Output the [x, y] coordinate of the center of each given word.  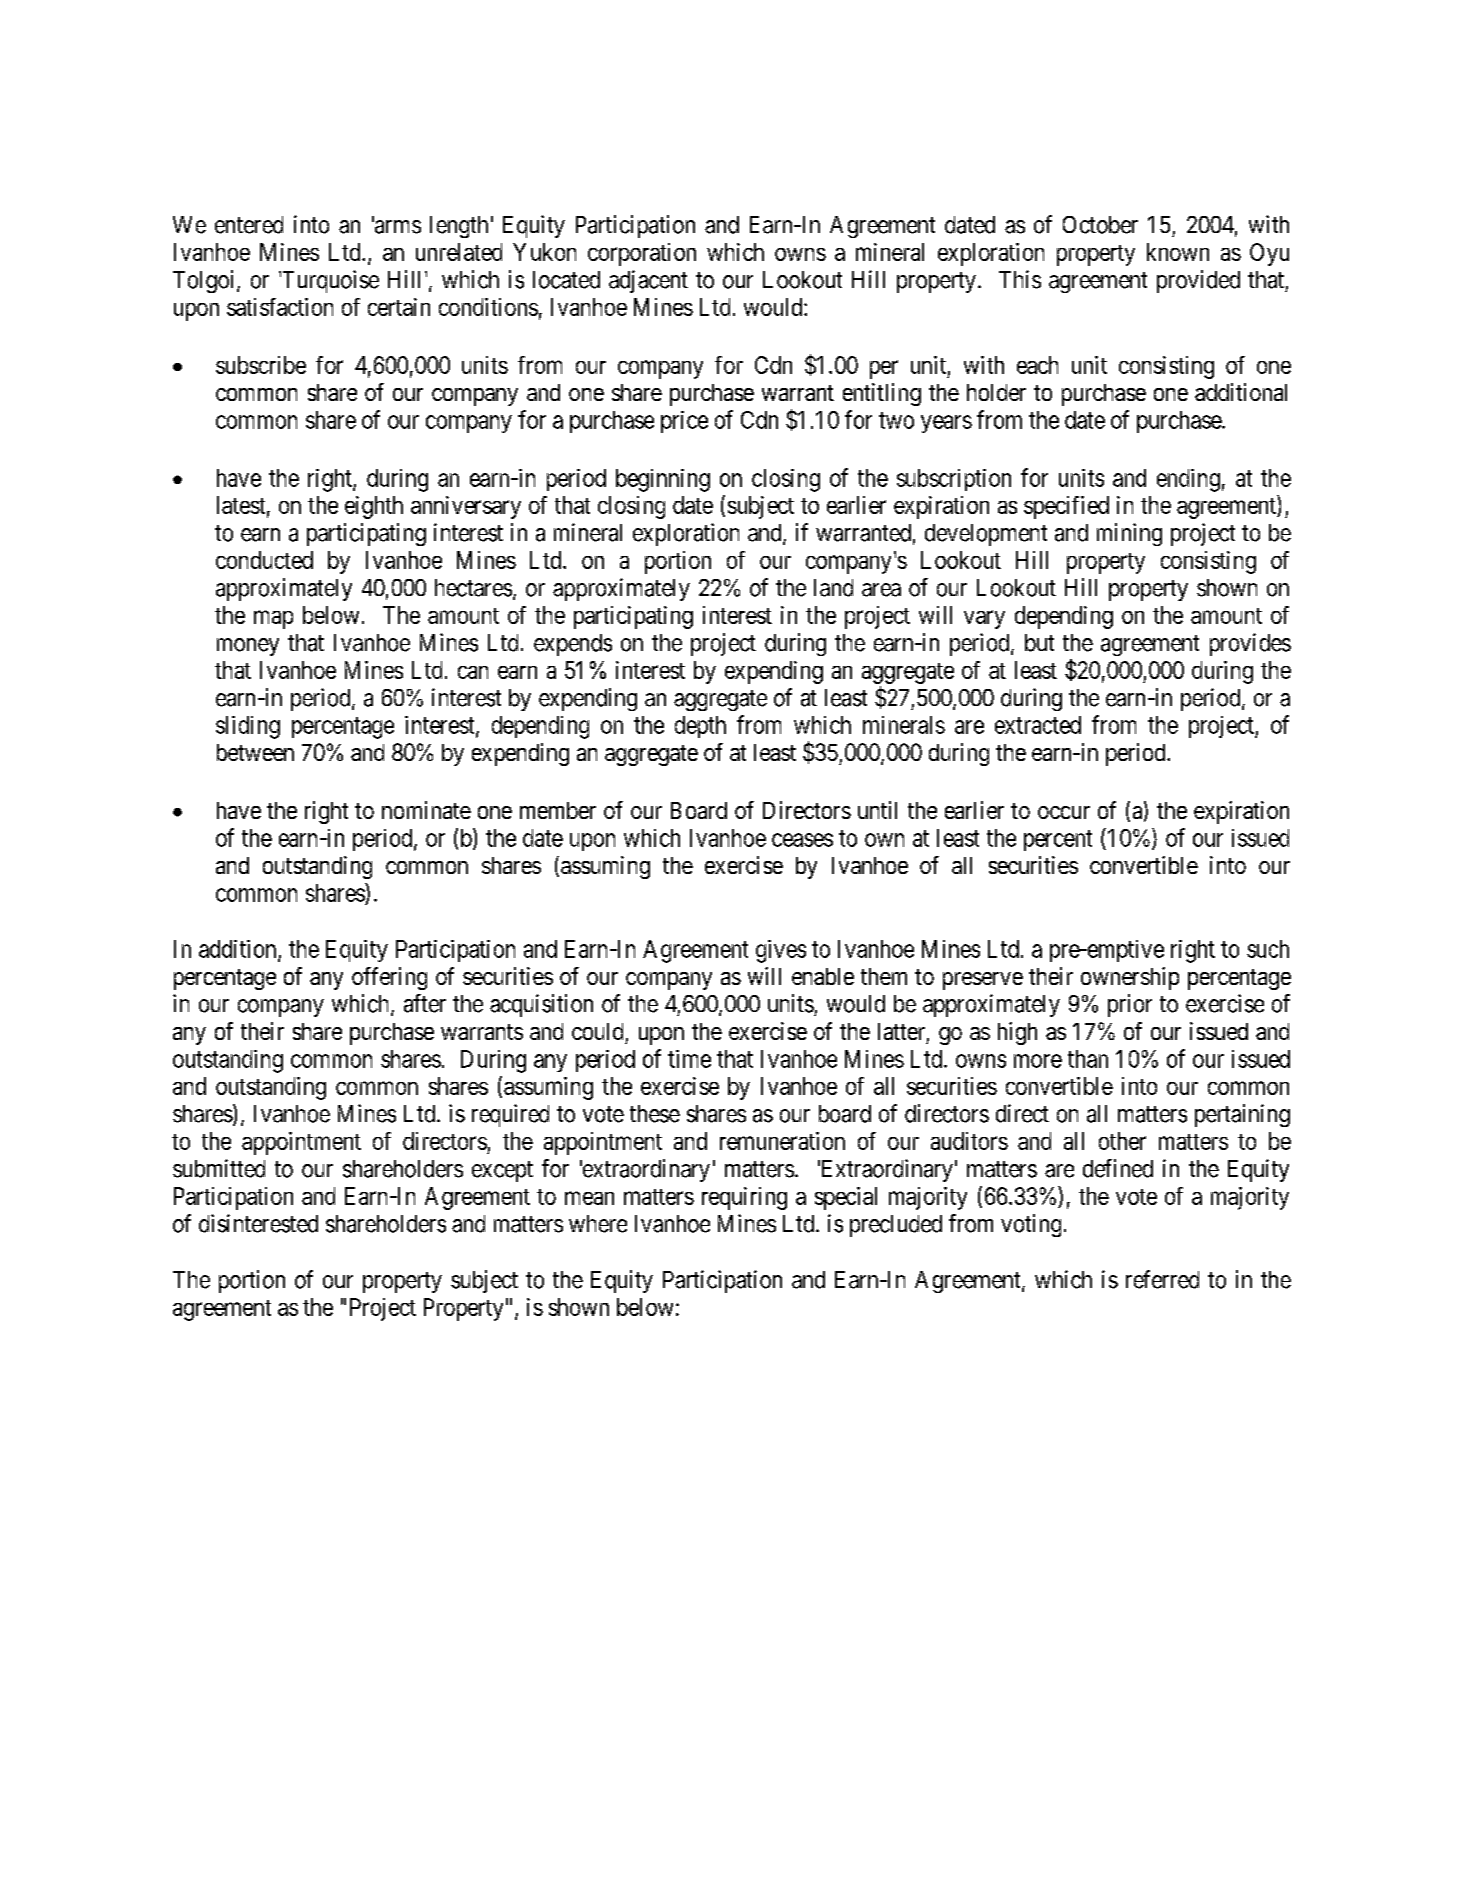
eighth [374, 507]
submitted [219, 1168]
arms [396, 227]
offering [389, 978]
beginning [663, 480]
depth [700, 727]
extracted [1038, 725]
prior [1130, 1005]
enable [823, 976]
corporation [642, 254]
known [1178, 252]
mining [1129, 534]
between [255, 752]
